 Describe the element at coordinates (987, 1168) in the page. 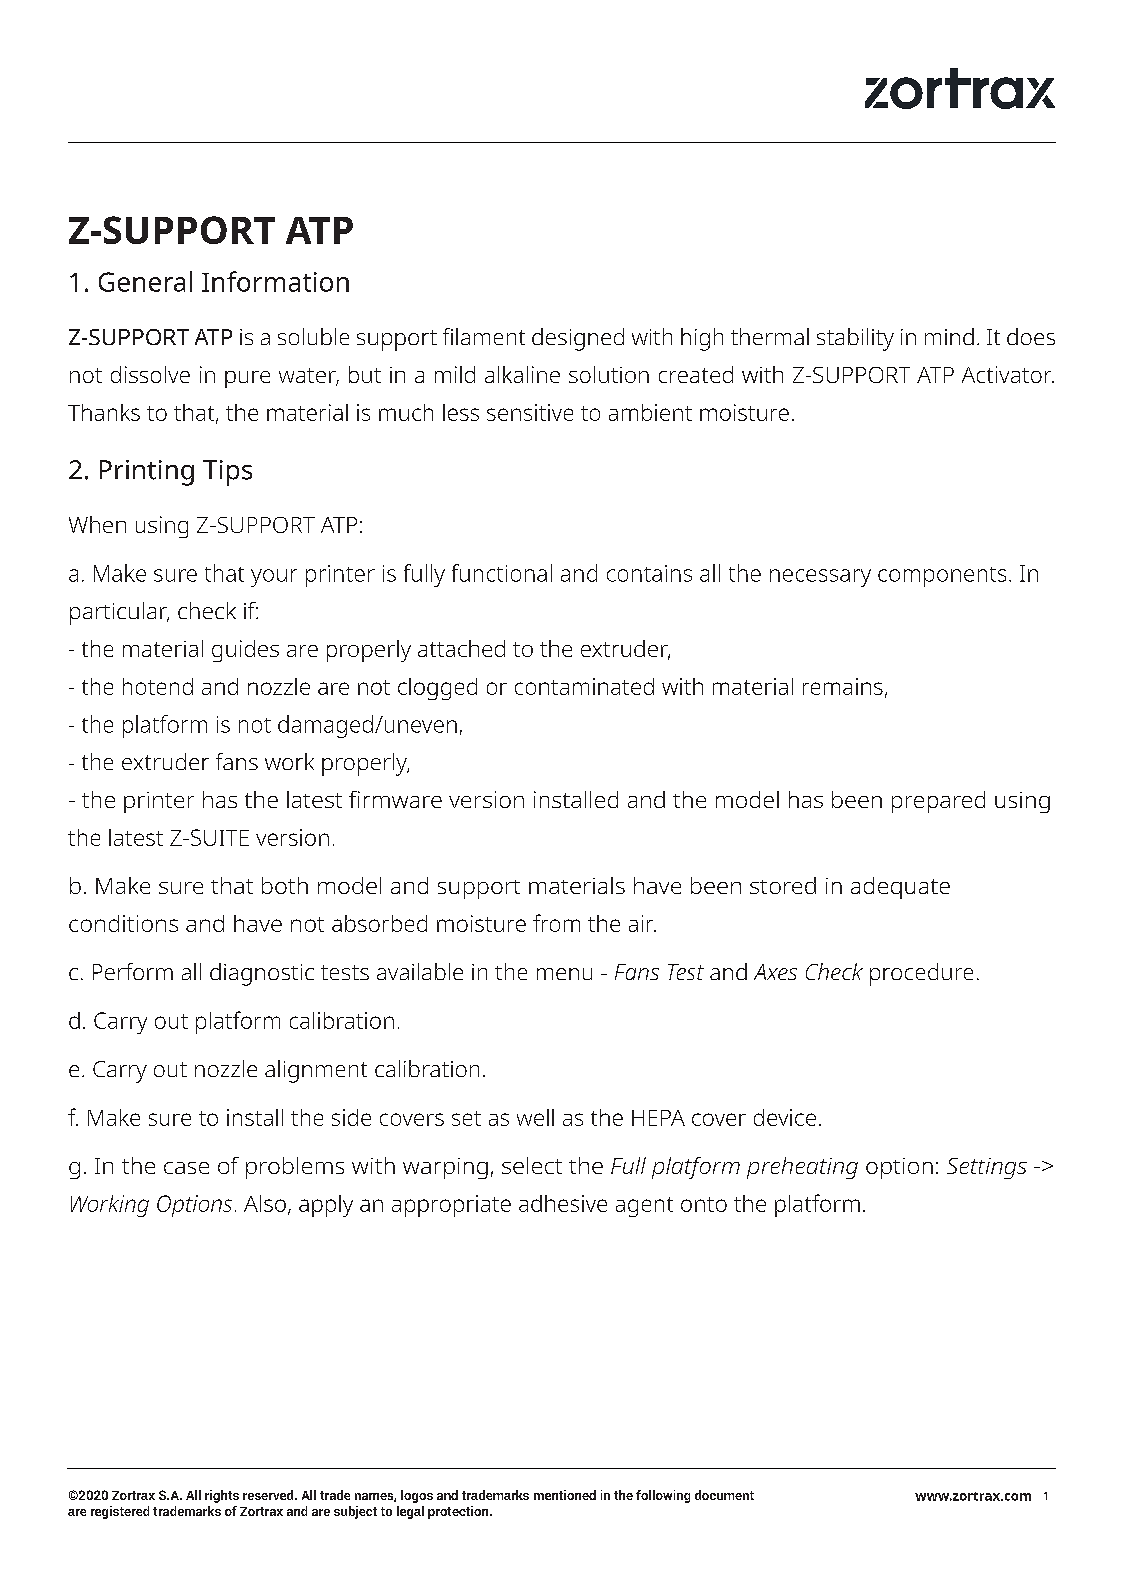

I see `Settings` at that location.
